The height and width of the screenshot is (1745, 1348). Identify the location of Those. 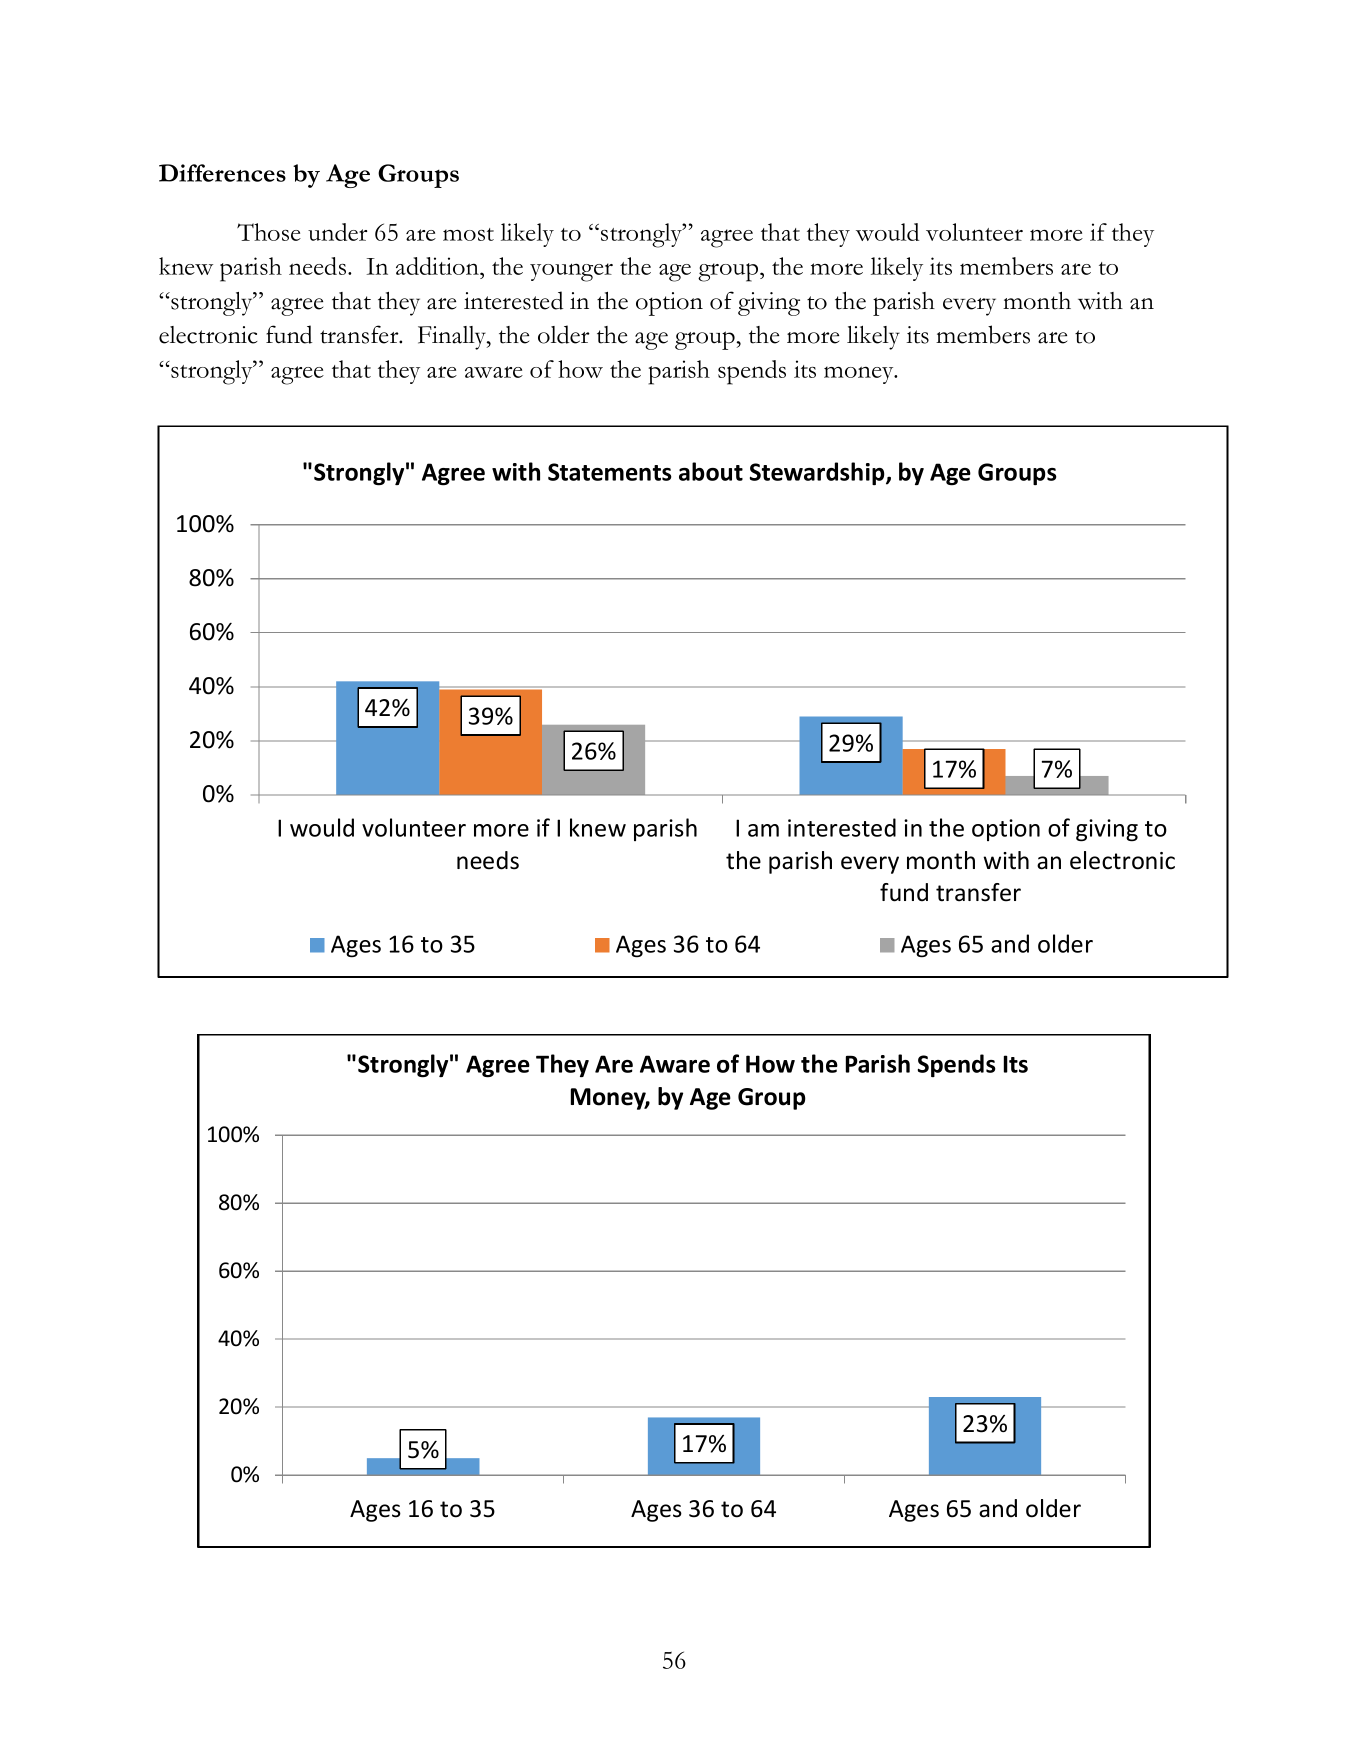
(269, 232).
